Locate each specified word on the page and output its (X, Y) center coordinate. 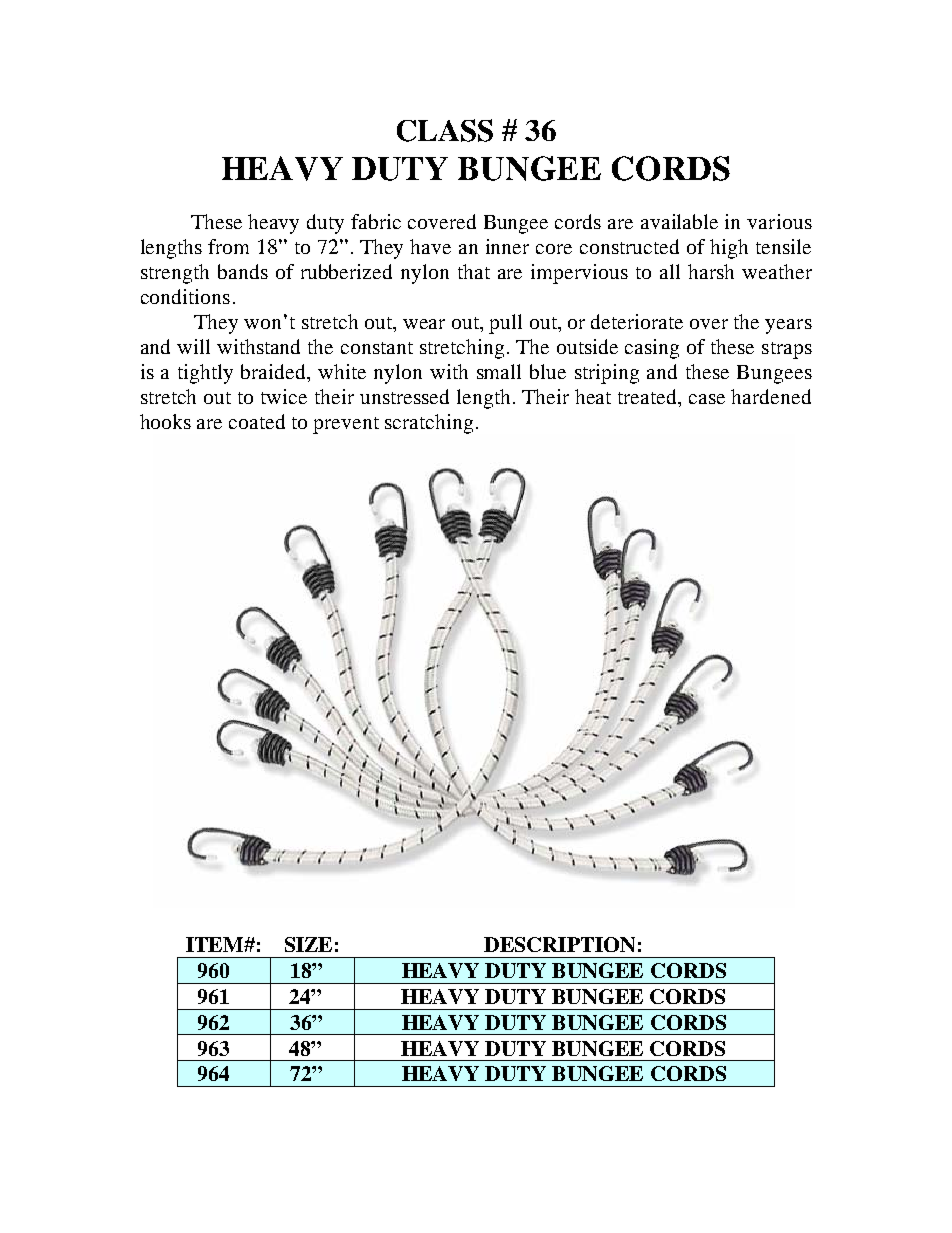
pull (505, 324)
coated (257, 421)
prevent (346, 425)
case (707, 399)
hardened (771, 396)
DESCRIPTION (559, 944)
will (193, 346)
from (228, 246)
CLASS (445, 130)
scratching (429, 424)
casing (652, 349)
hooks (165, 421)
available (679, 221)
